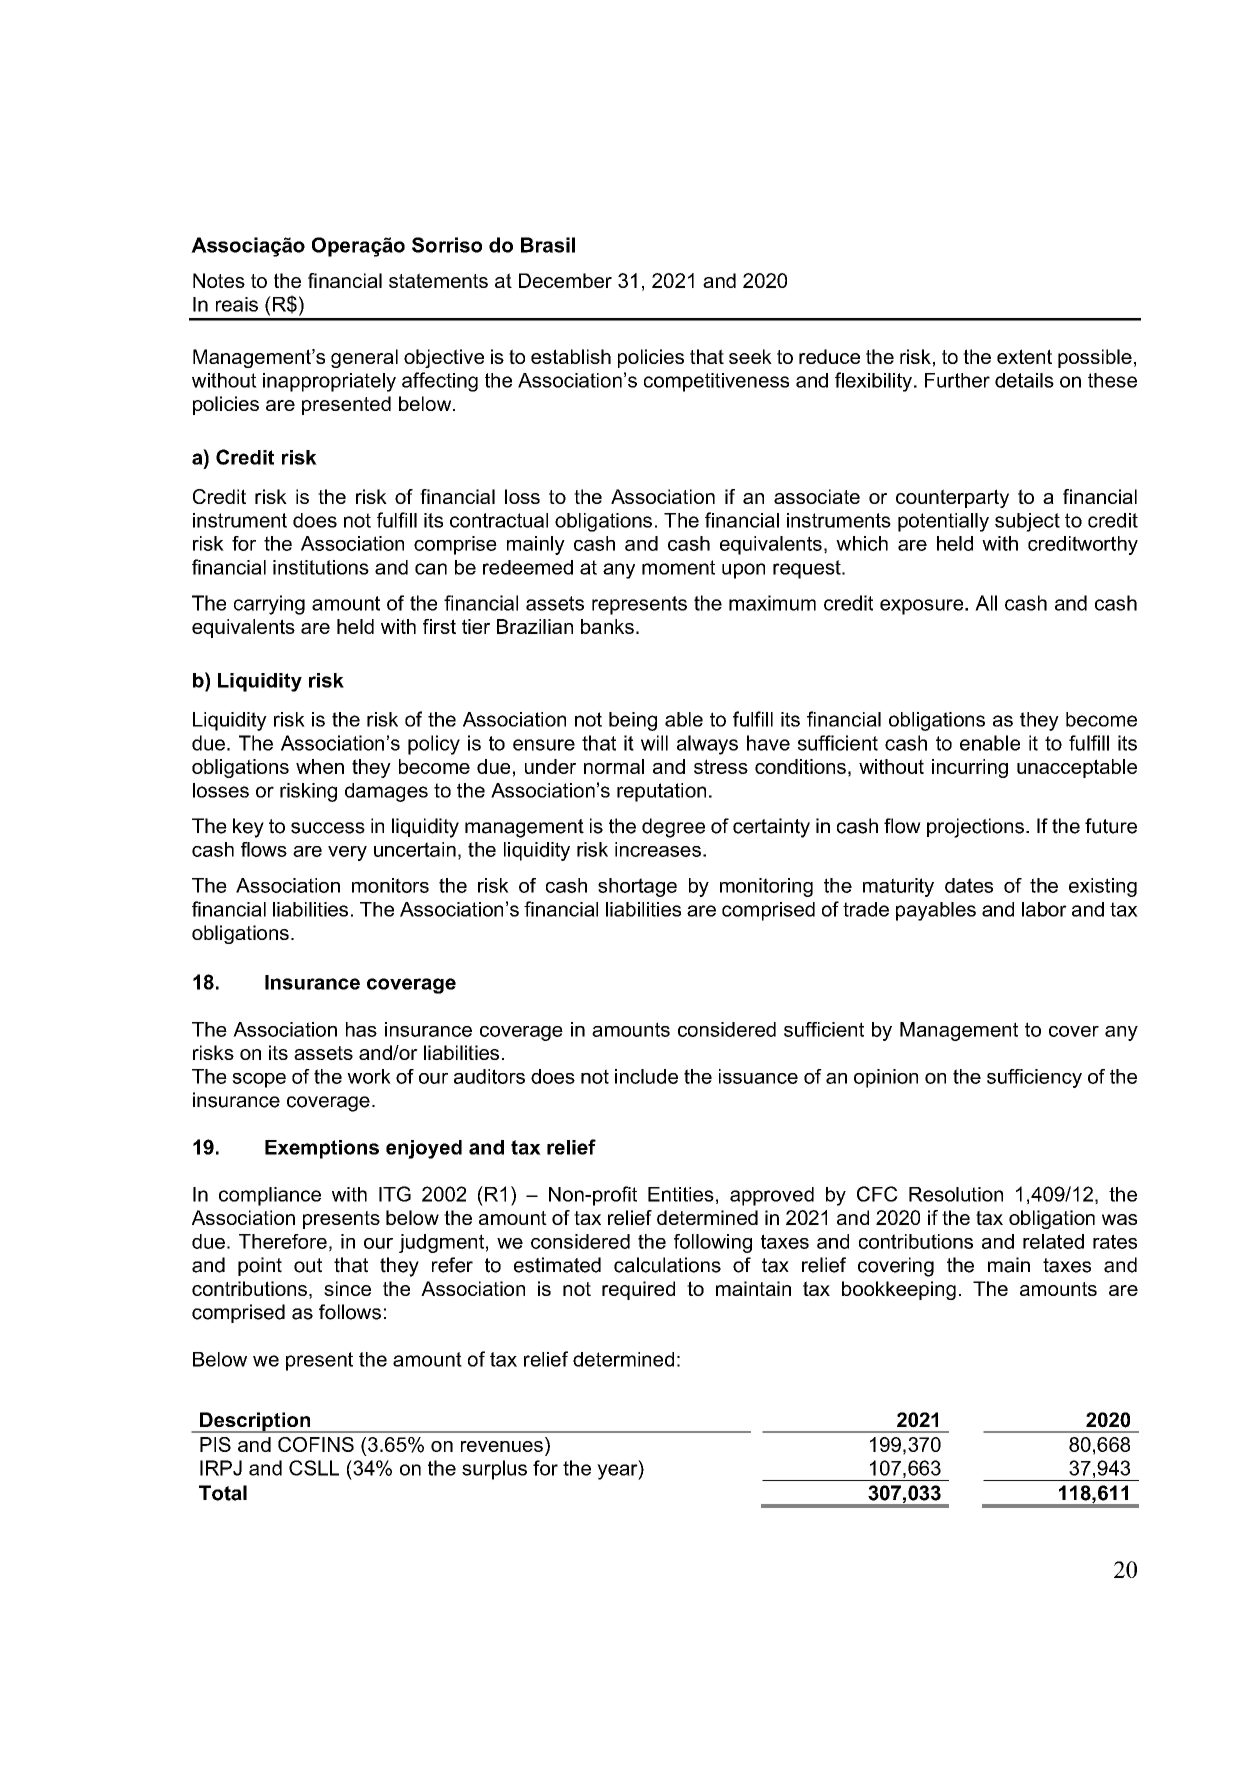 This screenshot has width=1253, height=1773. I want to click on revenues, so click(502, 1446).
